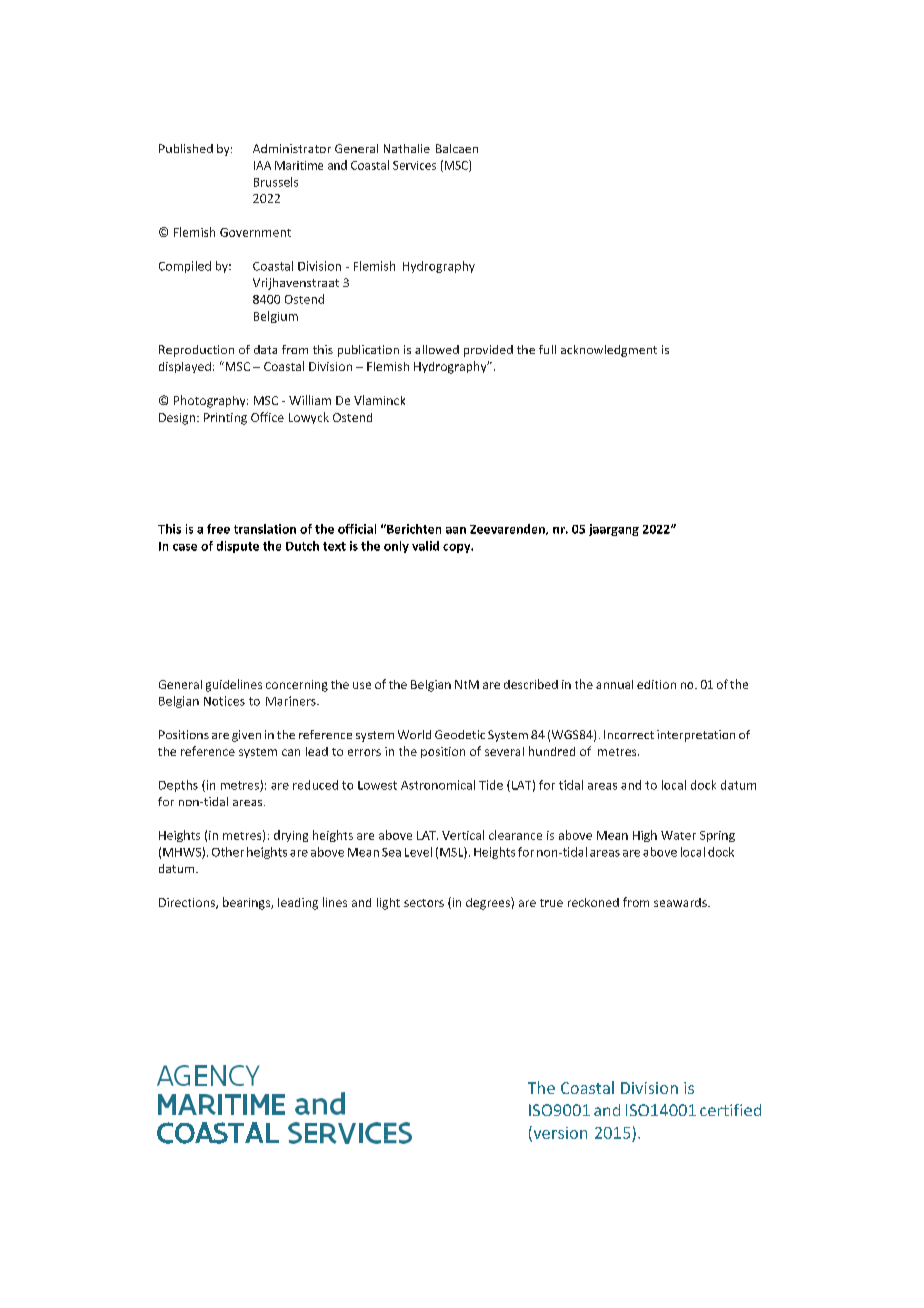  What do you see at coordinates (414, 165) in the screenshot?
I see `Services` at bounding box center [414, 165].
